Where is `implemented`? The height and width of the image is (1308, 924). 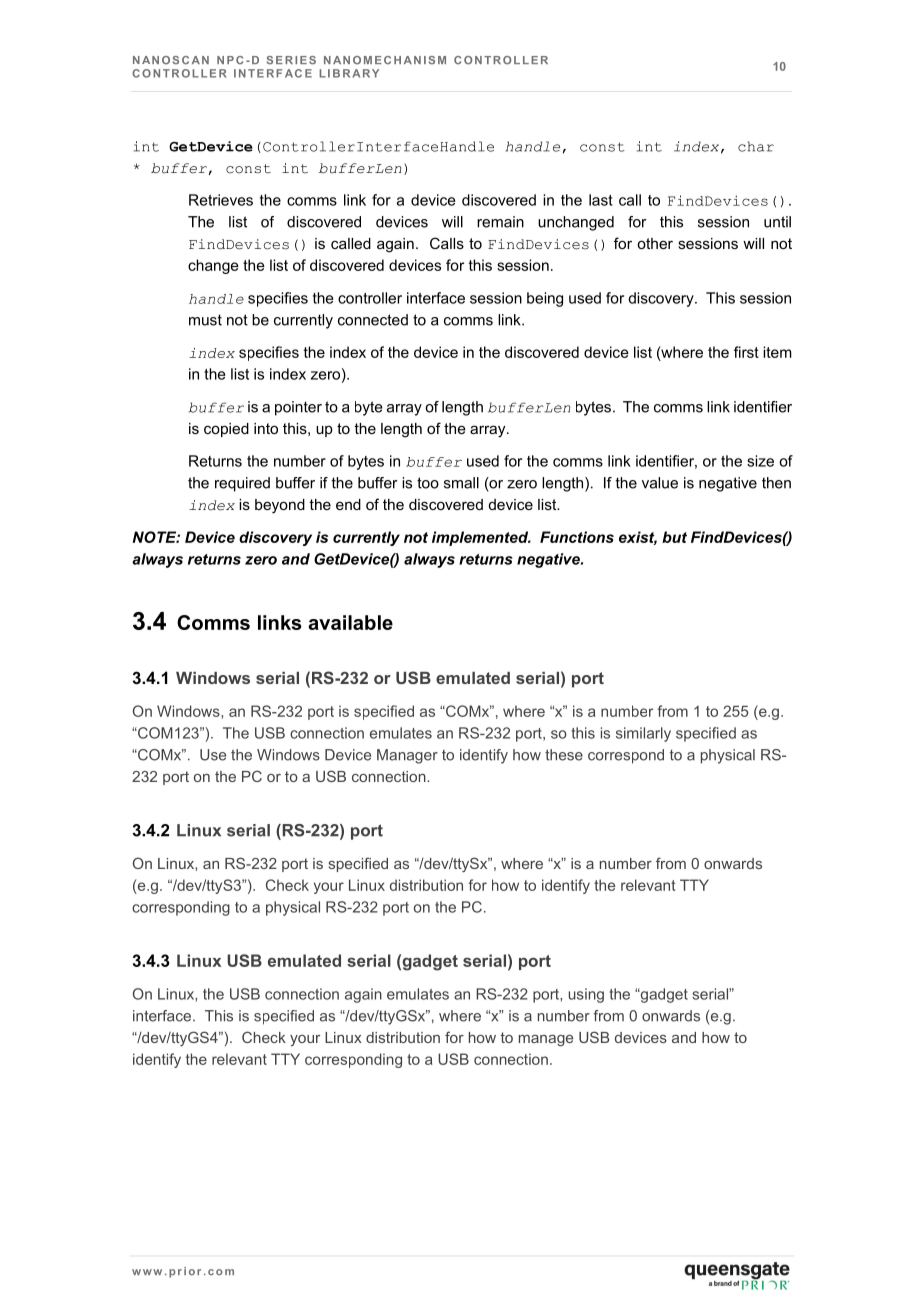
implemented is located at coordinates (481, 538).
